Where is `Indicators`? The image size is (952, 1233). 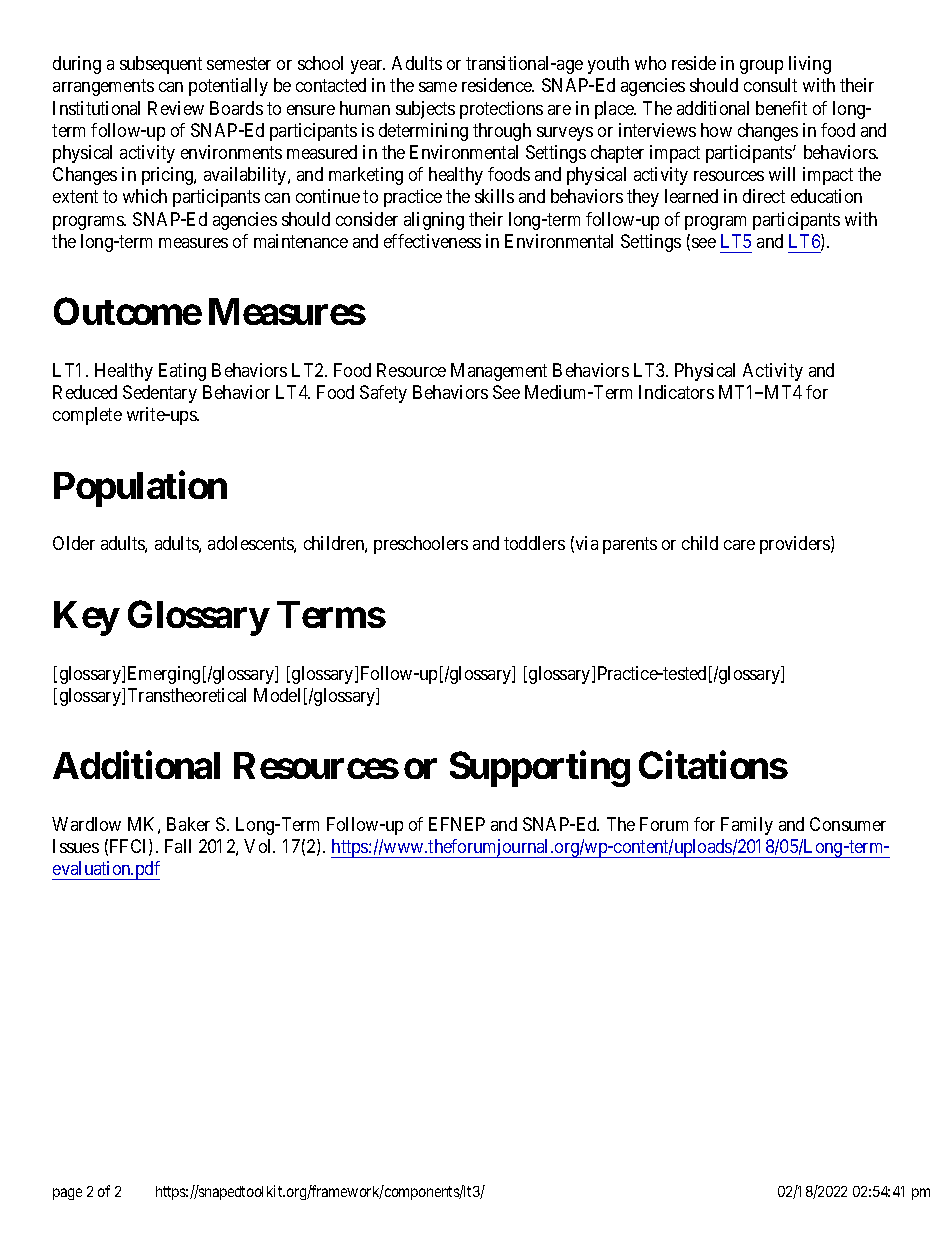
Indicators is located at coordinates (676, 392).
